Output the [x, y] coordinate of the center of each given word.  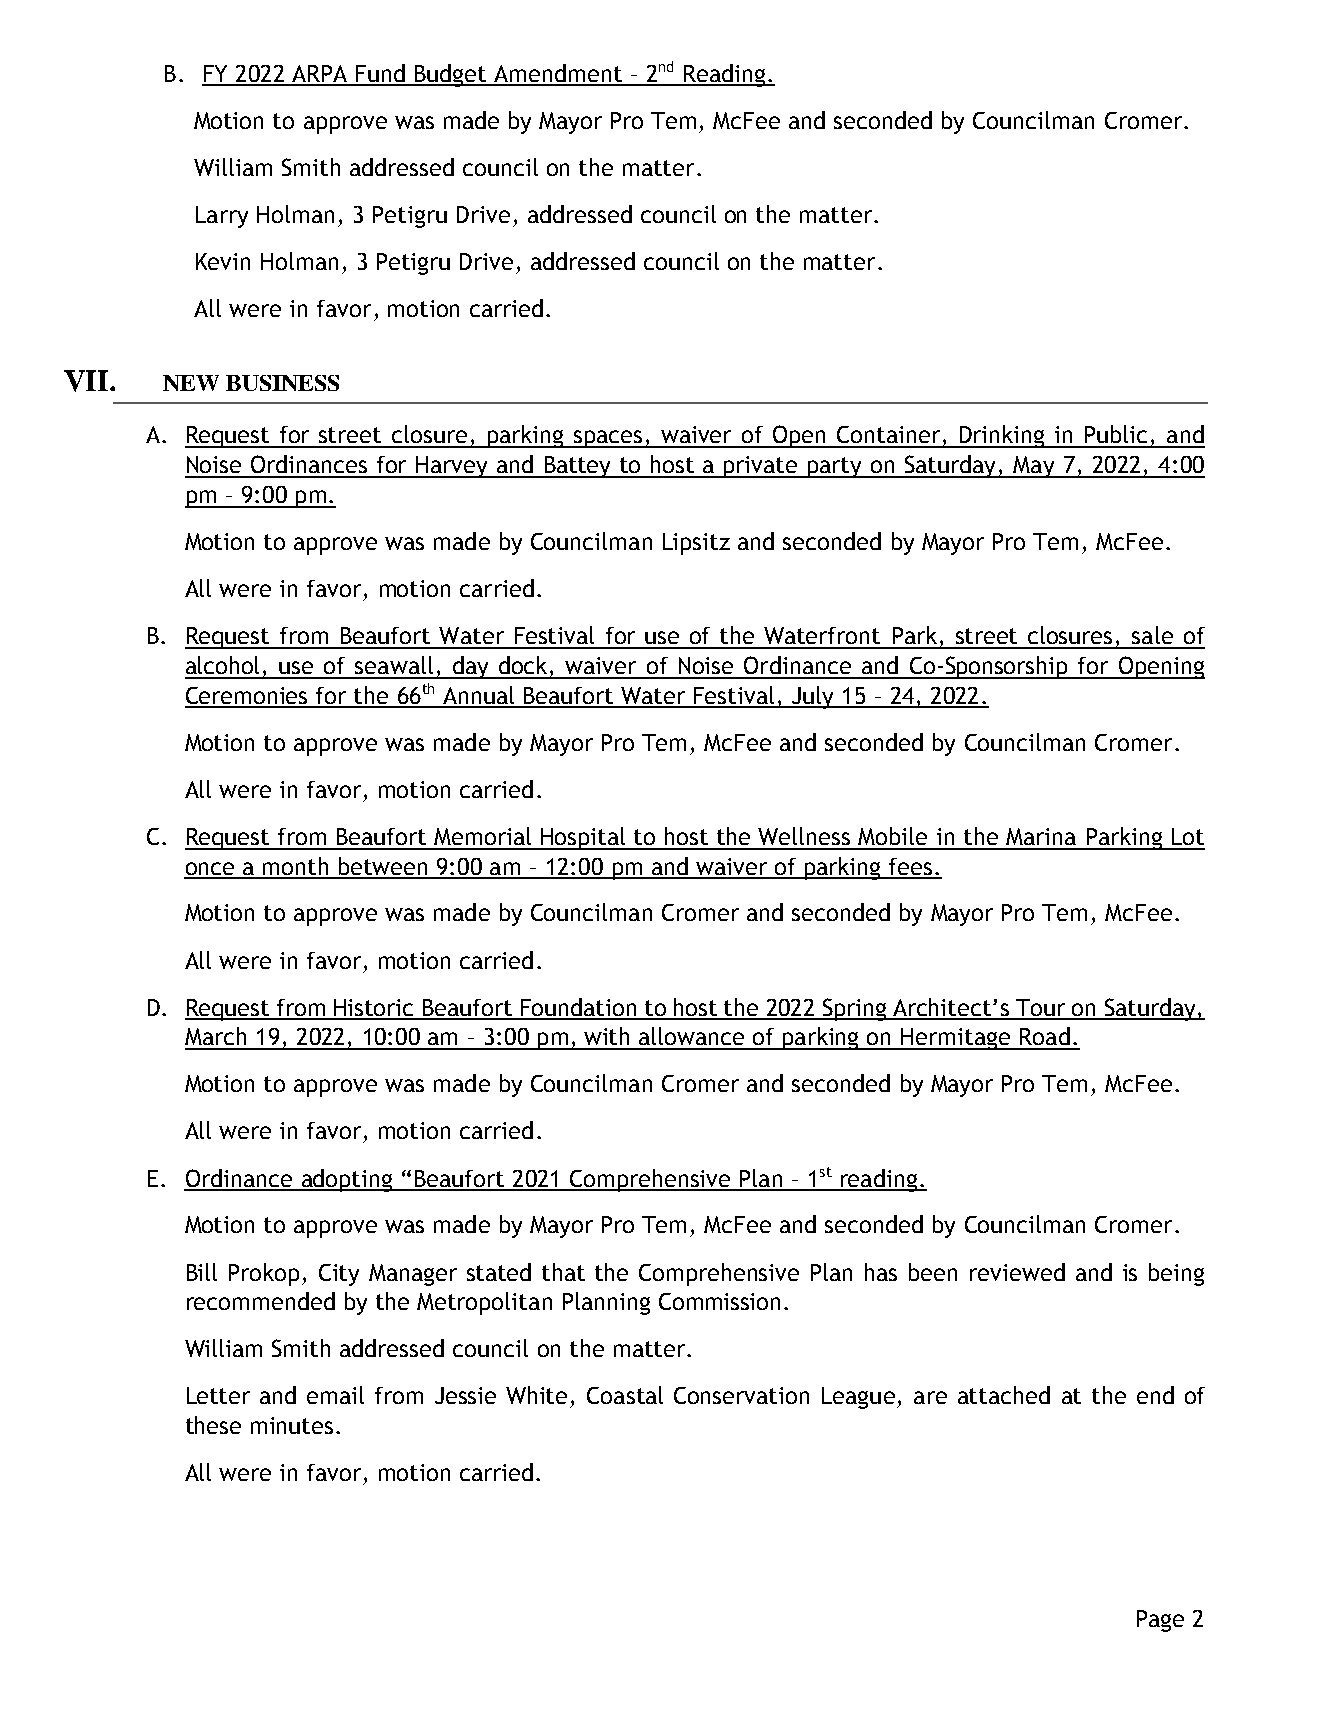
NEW [191, 383]
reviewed [1017, 1272]
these [213, 1425]
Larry [222, 217]
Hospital [583, 838]
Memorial [482, 836]
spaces [608, 439]
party [835, 467]
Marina [1041, 836]
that [563, 1272]
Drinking [1002, 436]
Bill [202, 1272]
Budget [451, 75]
